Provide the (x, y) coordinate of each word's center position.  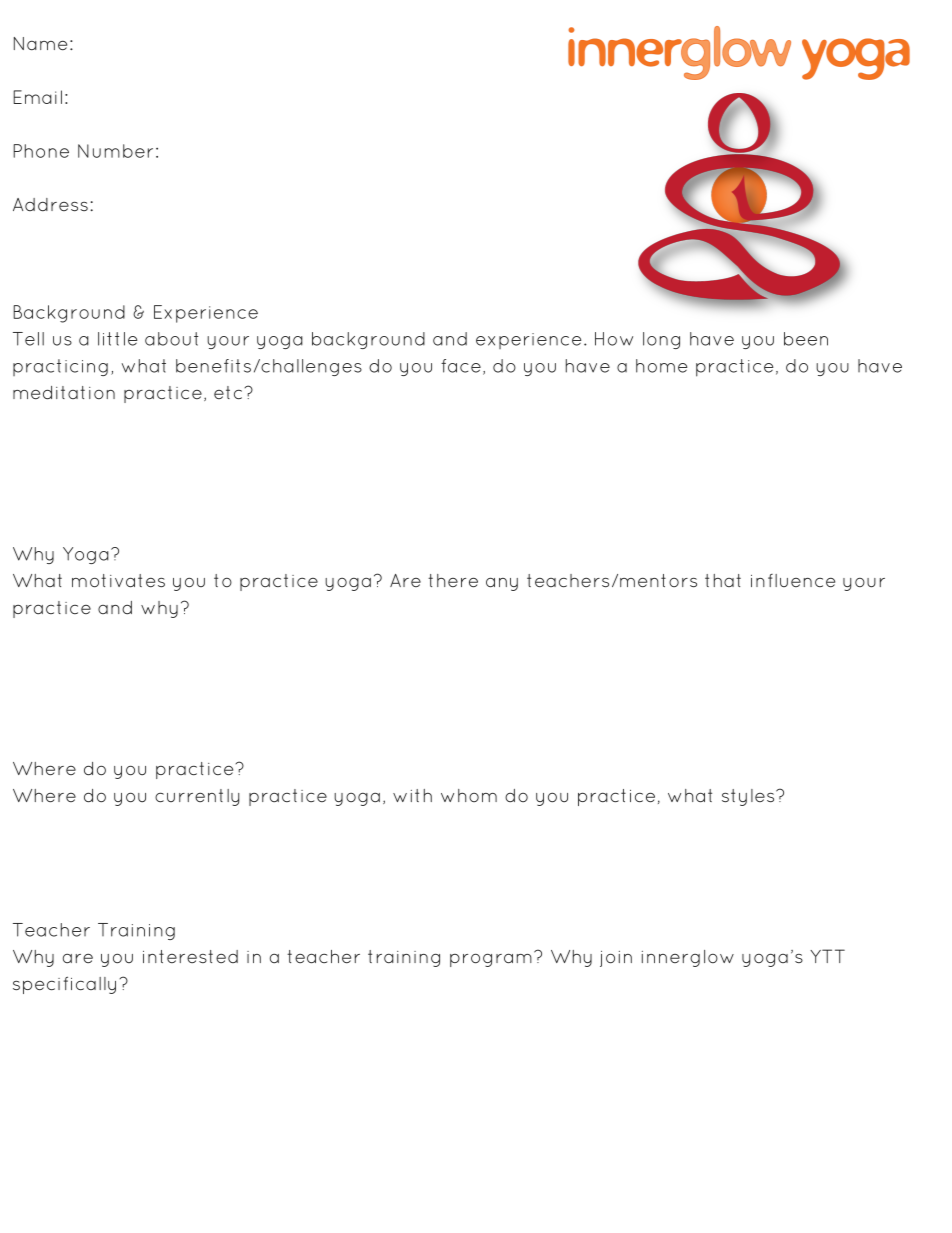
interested (190, 956)
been (806, 339)
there (453, 581)
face (461, 366)
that (723, 580)
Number (115, 151)
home (661, 366)
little (117, 339)
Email (37, 97)
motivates (118, 581)
